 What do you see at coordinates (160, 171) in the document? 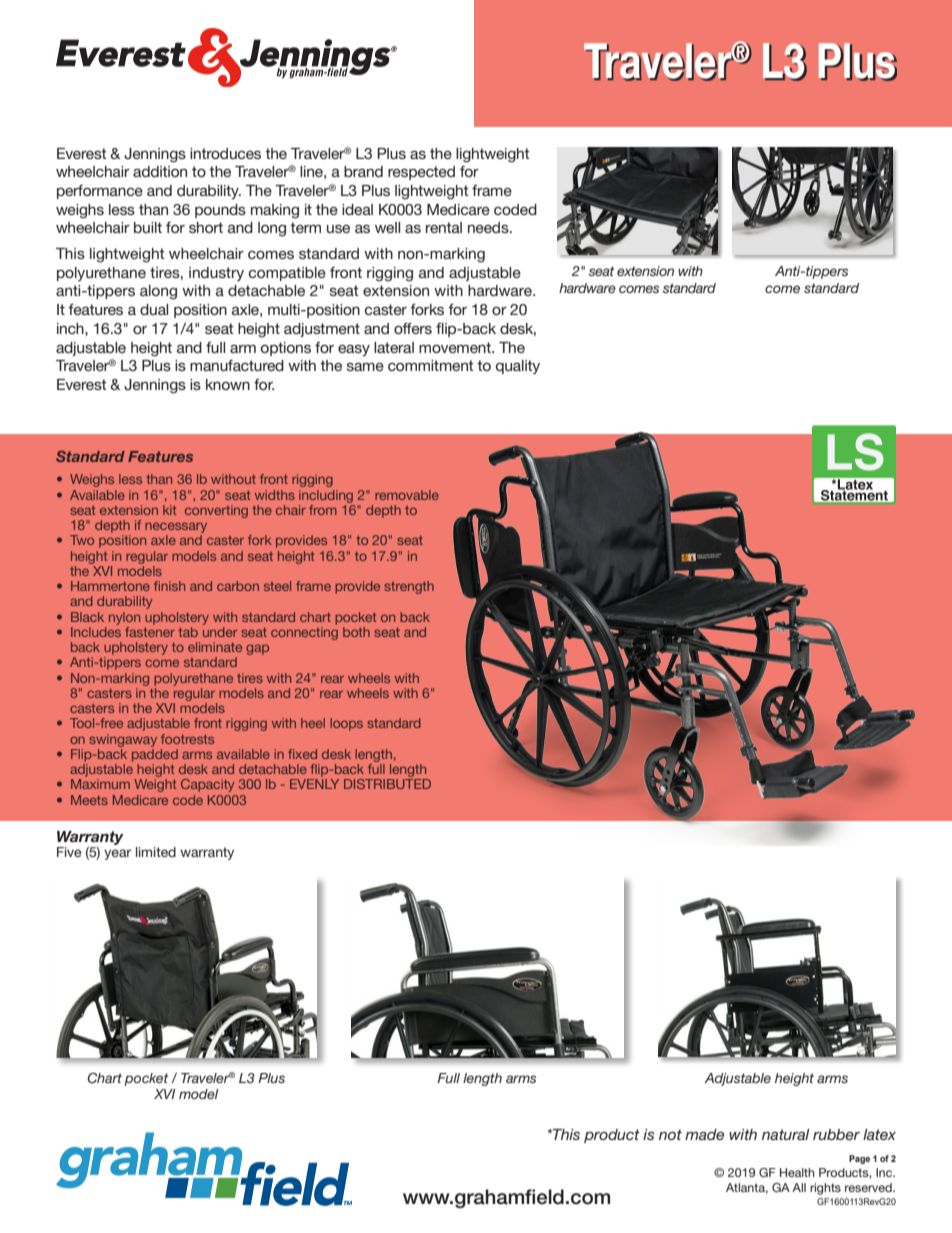
I see `addition` at bounding box center [160, 171].
